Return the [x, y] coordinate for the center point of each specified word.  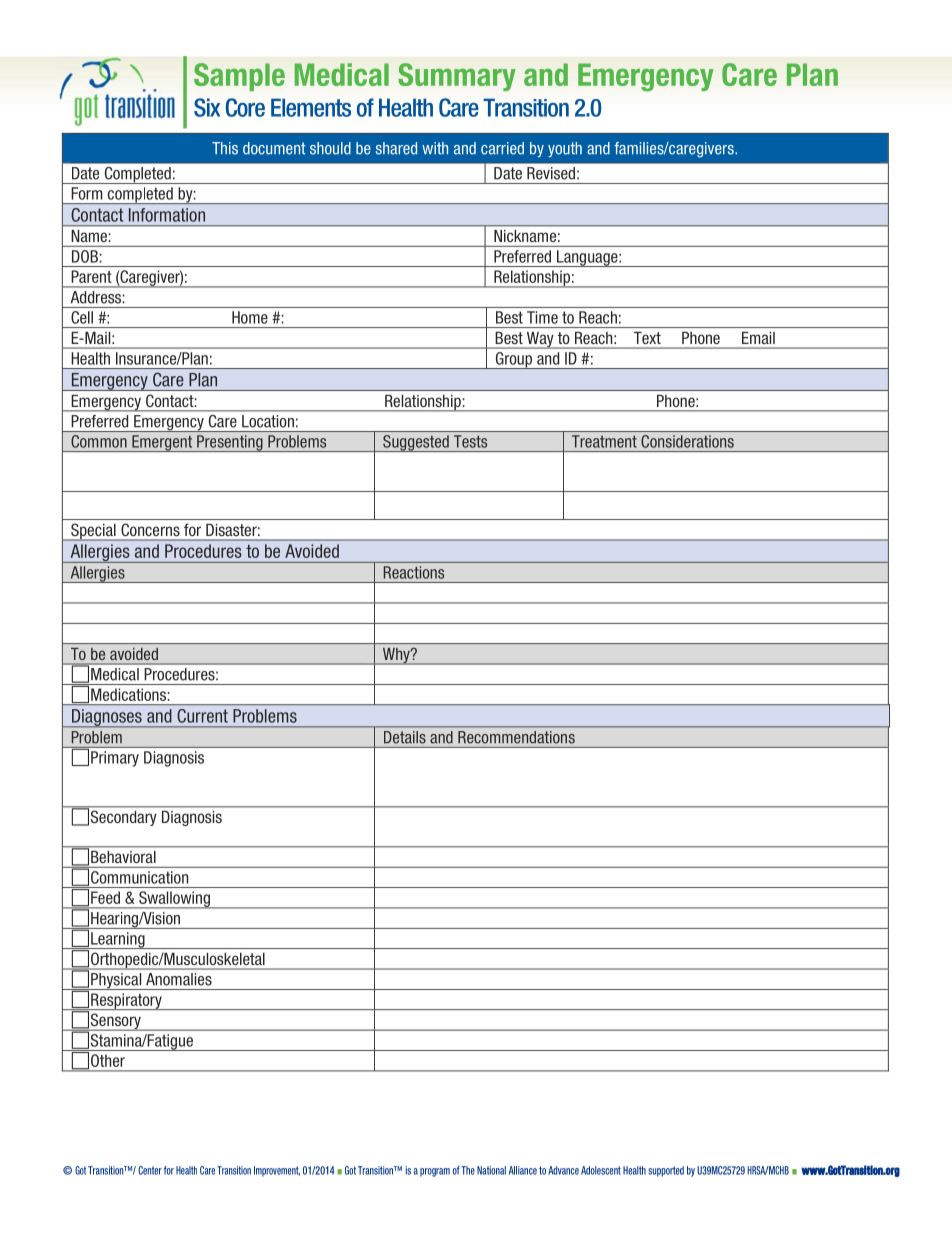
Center [150, 1170]
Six [207, 107]
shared [396, 148]
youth [565, 149]
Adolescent [601, 1170]
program [435, 1172]
